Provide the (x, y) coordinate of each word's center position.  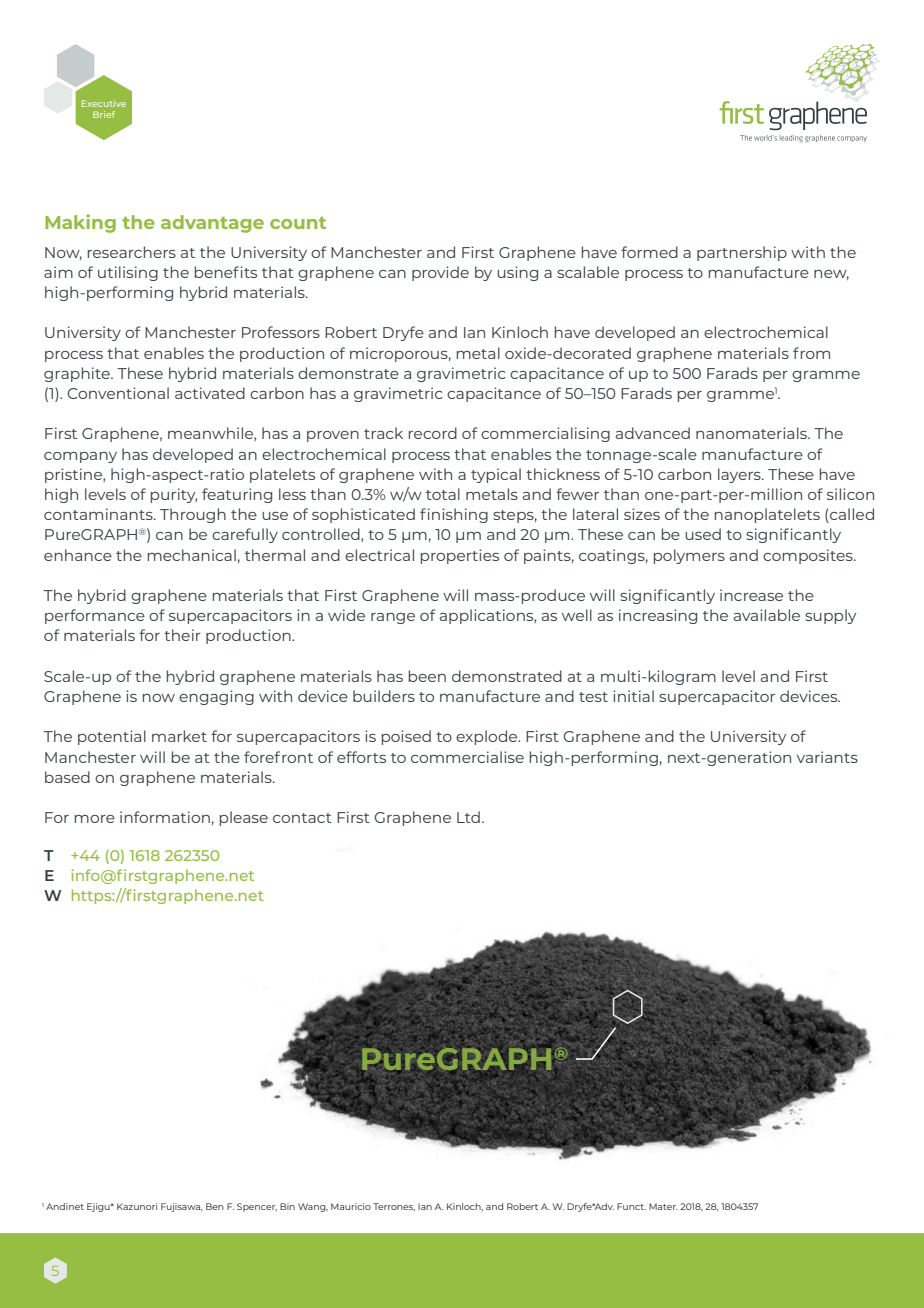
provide (440, 273)
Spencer (257, 1207)
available (767, 615)
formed (649, 252)
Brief (104, 114)
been (427, 676)
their (182, 635)
